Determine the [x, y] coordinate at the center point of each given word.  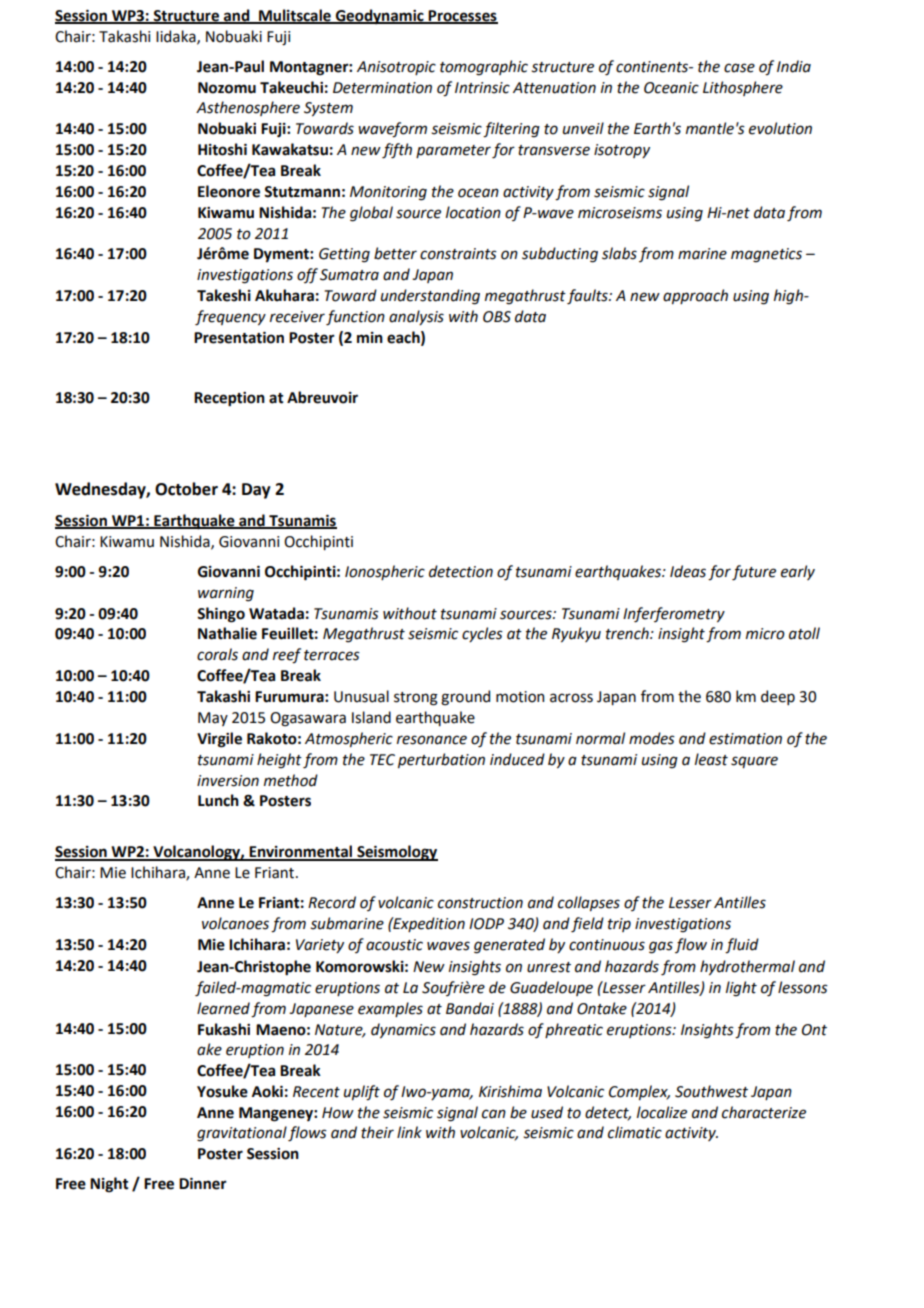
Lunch [218, 800]
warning [226, 594]
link [409, 1132]
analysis [416, 317]
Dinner [203, 1184]
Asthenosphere [248, 108]
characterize [764, 1112]
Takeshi [224, 295]
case [739, 68]
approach [695, 296]
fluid [742, 946]
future [754, 573]
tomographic [484, 68]
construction [480, 903]
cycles [482, 634]
